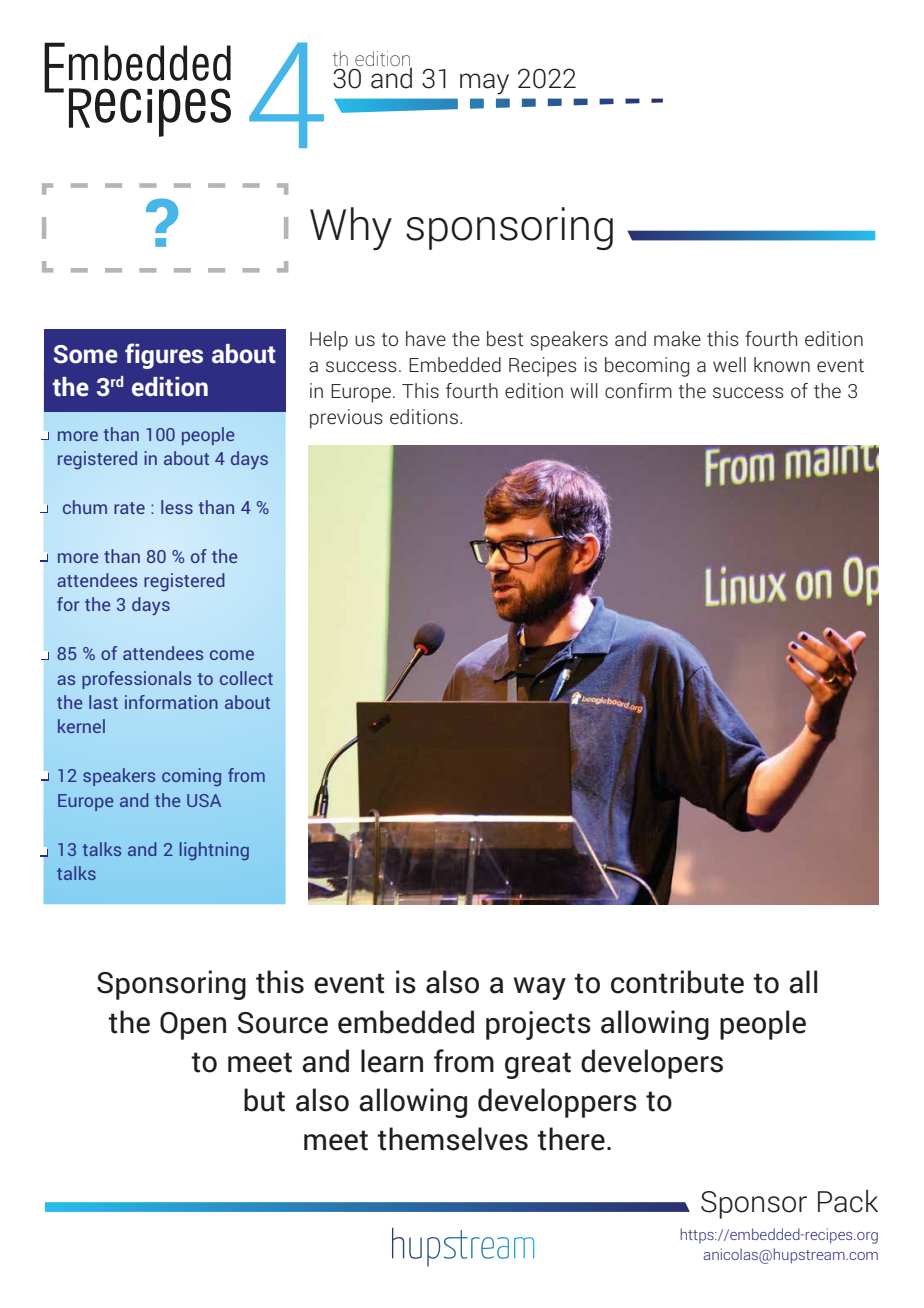 The image size is (924, 1308). I want to click on make, so click(677, 339).
